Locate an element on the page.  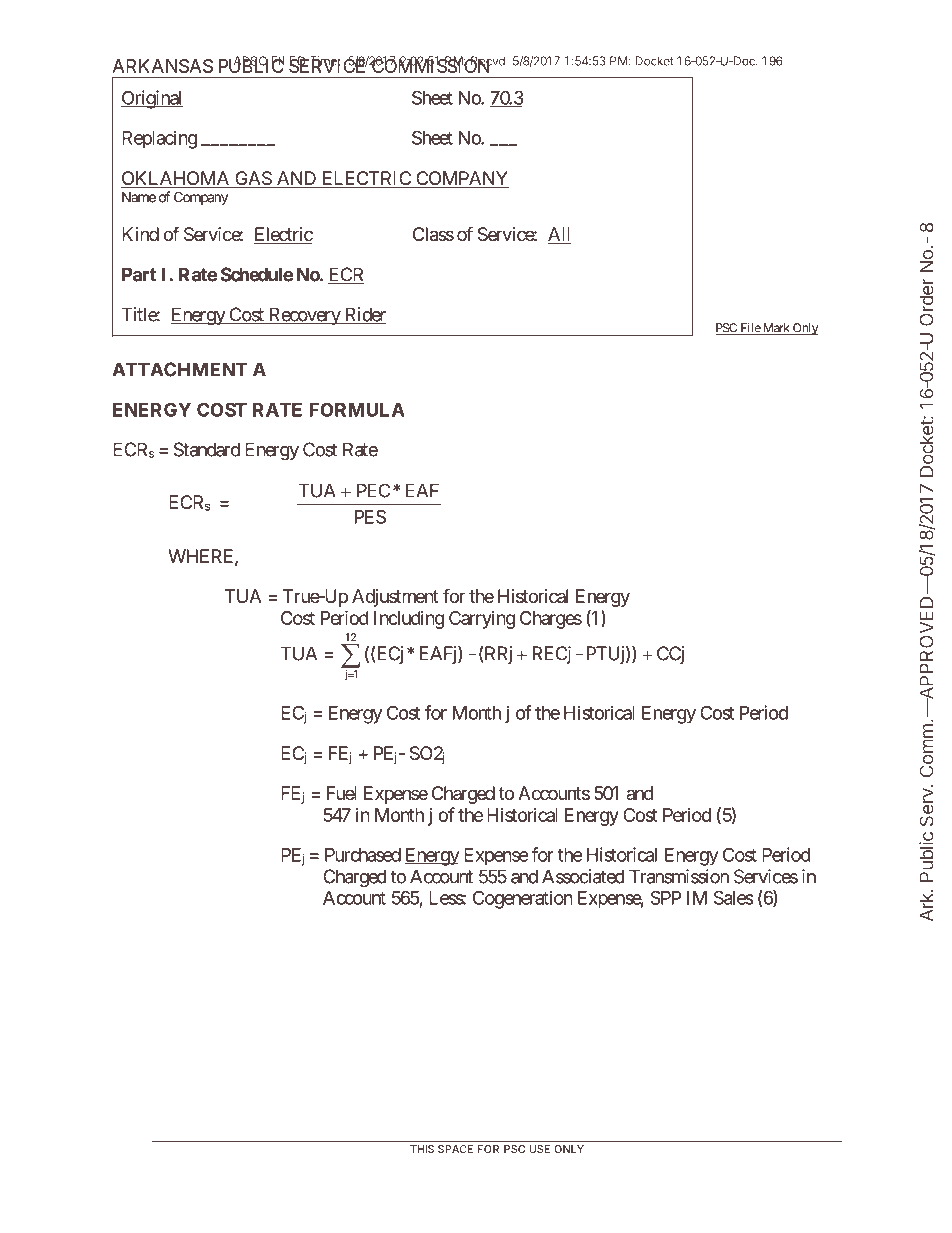
Transmission is located at coordinates (679, 876).
